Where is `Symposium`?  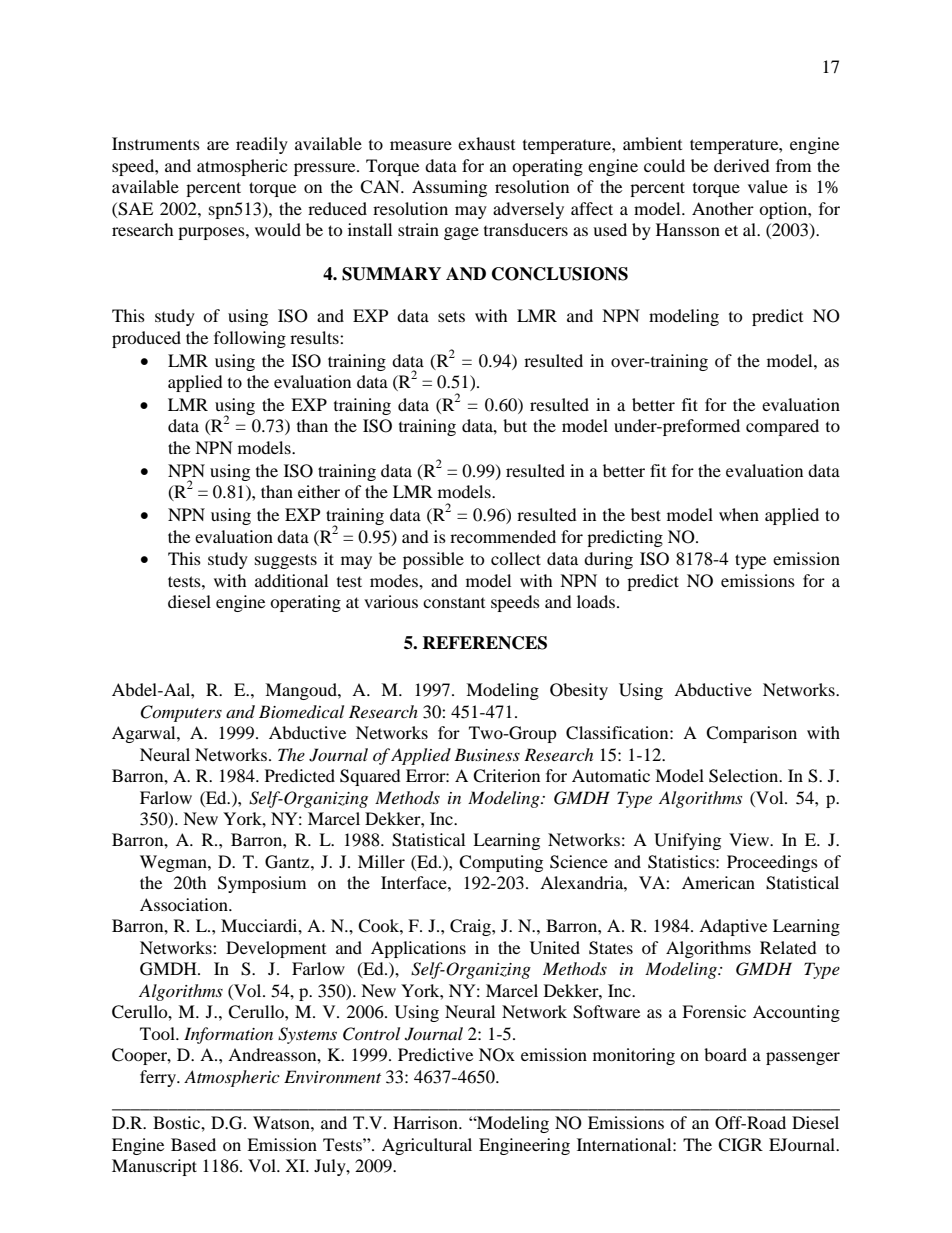 Symposium is located at coordinates (262, 884).
